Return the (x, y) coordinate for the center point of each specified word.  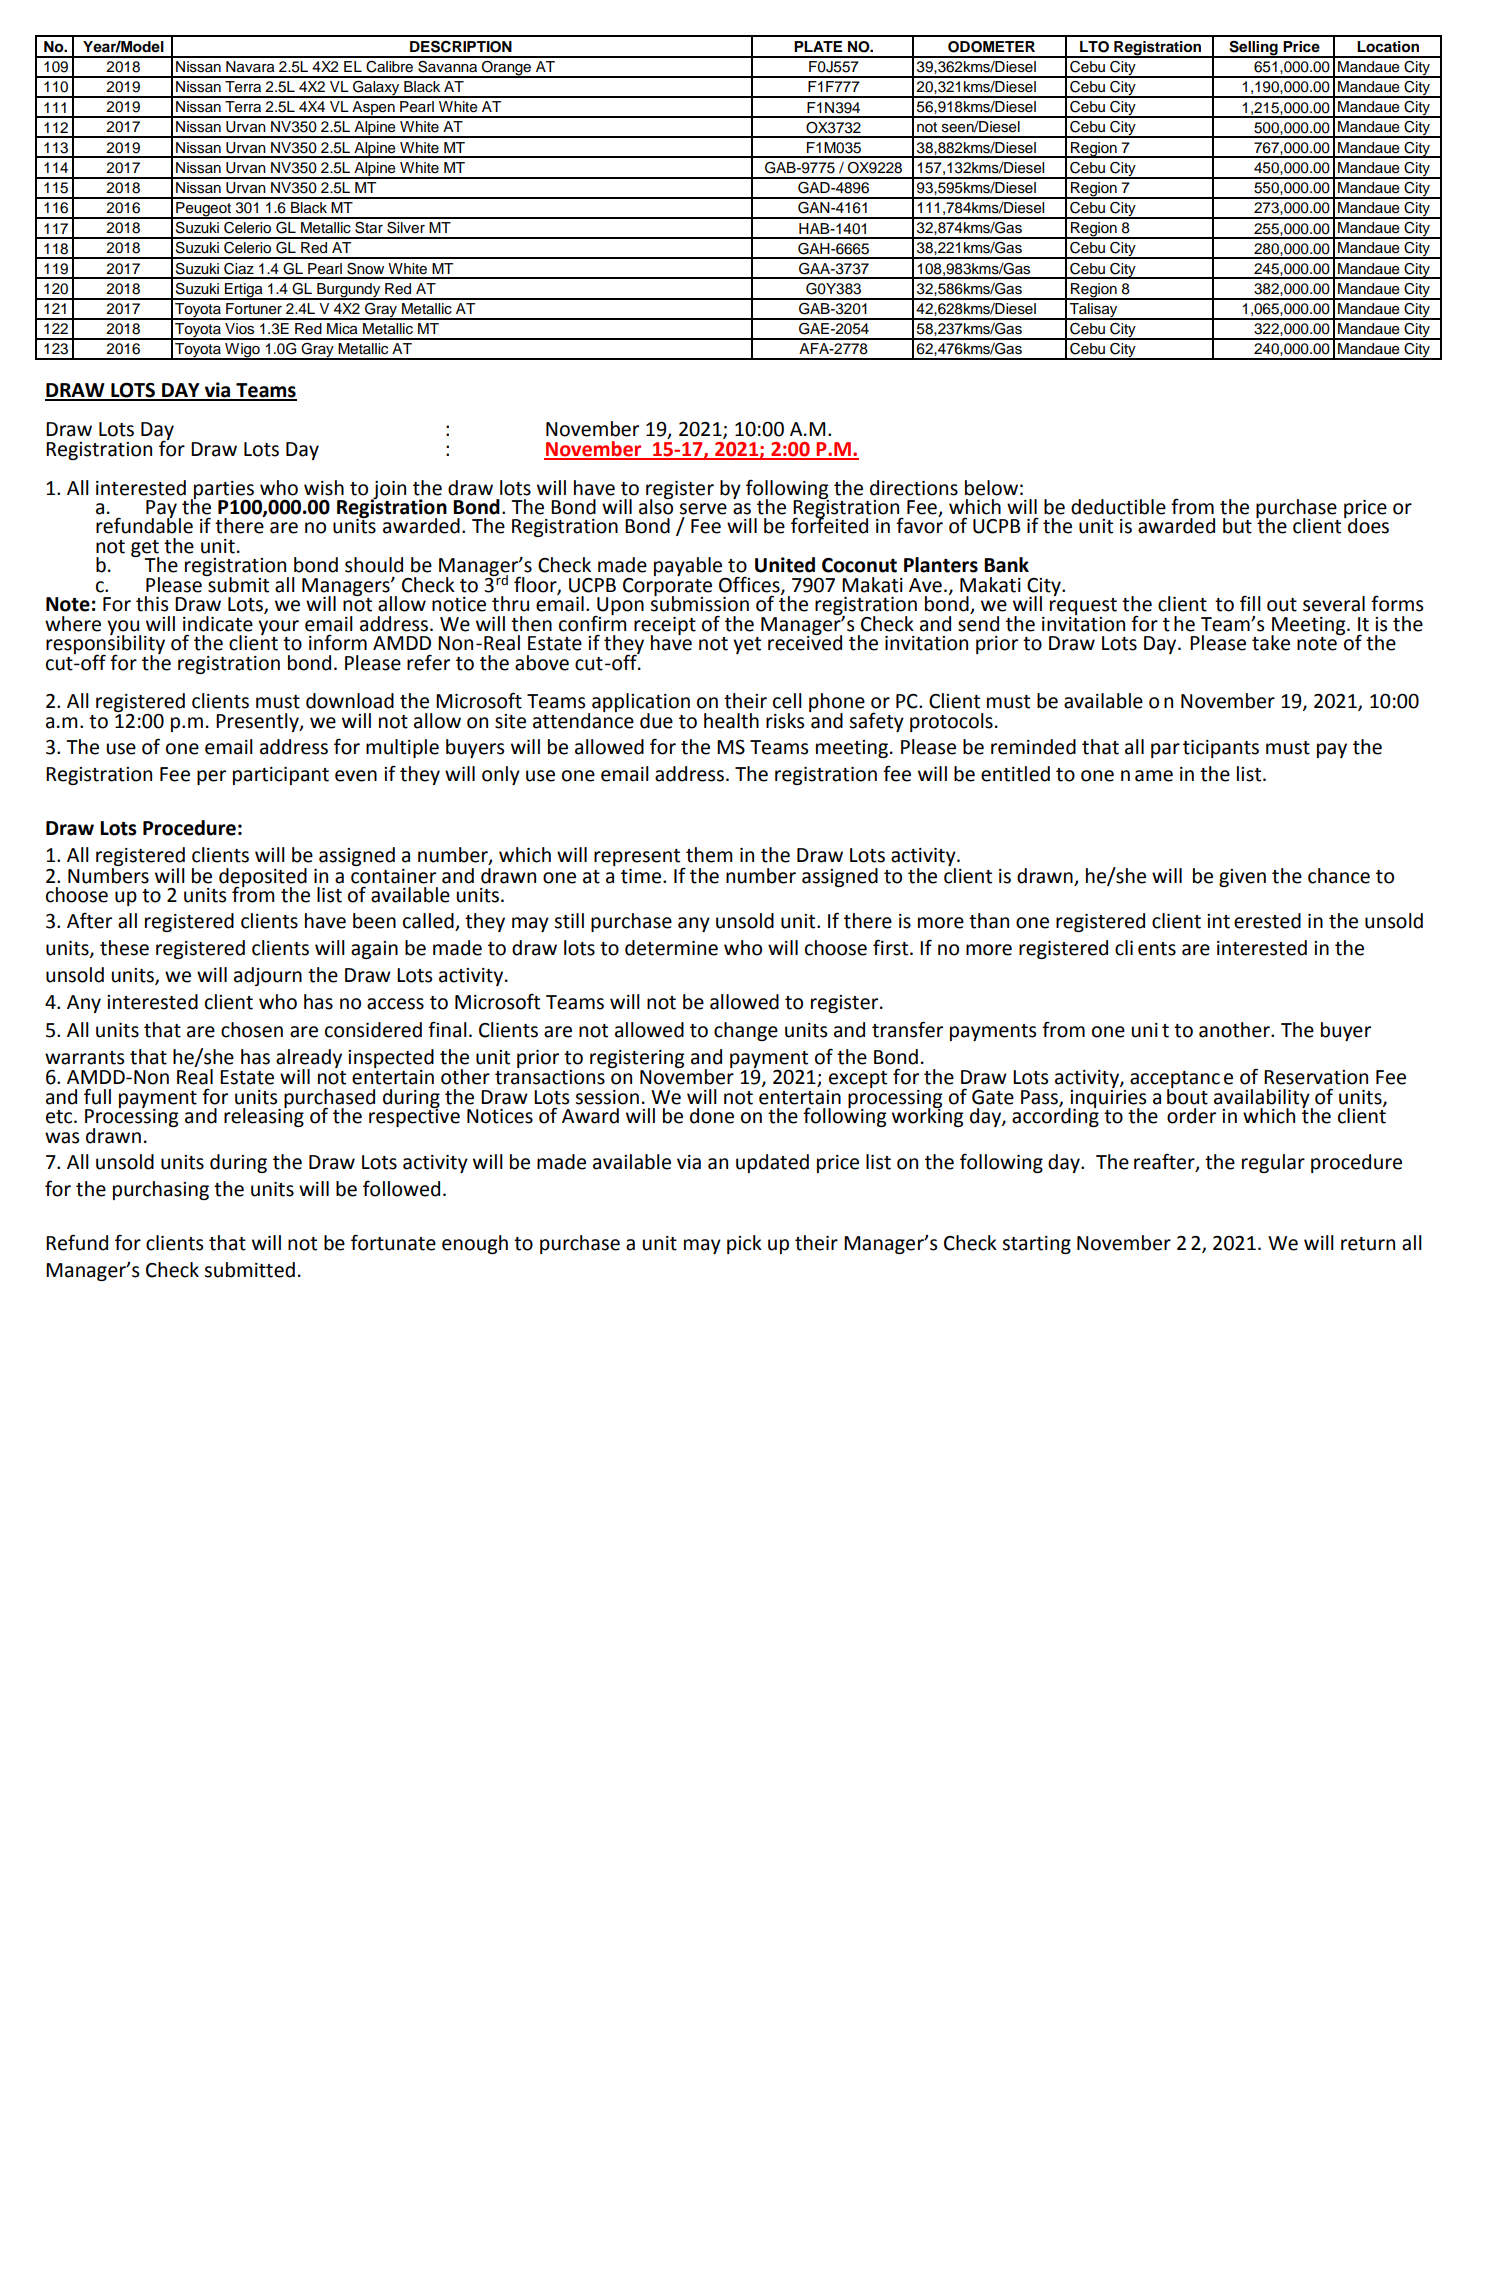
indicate (218, 624)
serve (703, 509)
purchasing (161, 1190)
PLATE (818, 46)
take (1271, 643)
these (124, 948)
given (1242, 878)
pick (744, 1244)
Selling (1253, 49)
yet (747, 645)
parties (224, 491)
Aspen (373, 109)
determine (671, 948)
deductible (1118, 507)
